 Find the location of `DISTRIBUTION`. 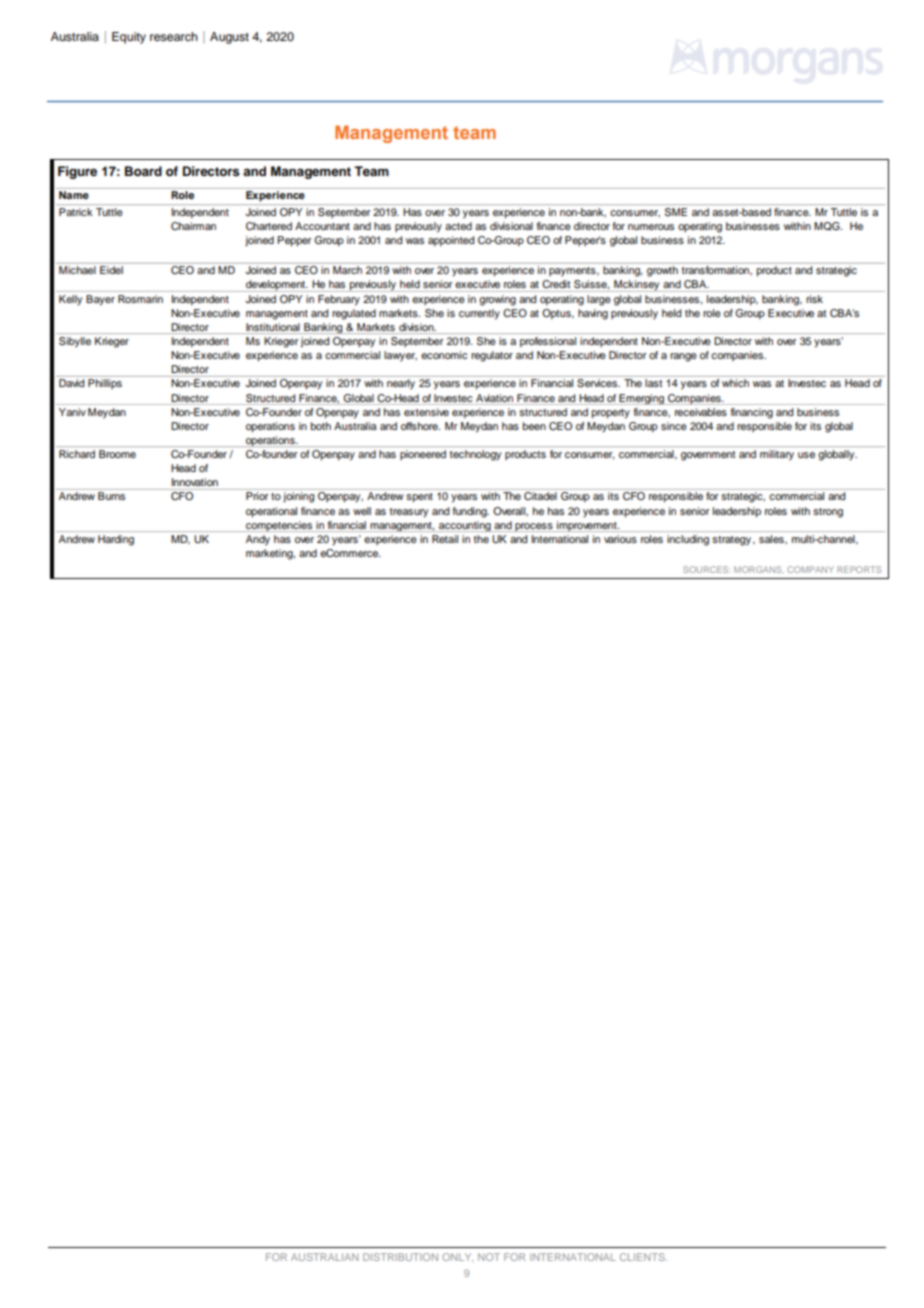

DISTRIBUTION is located at coordinates (400, 1257).
